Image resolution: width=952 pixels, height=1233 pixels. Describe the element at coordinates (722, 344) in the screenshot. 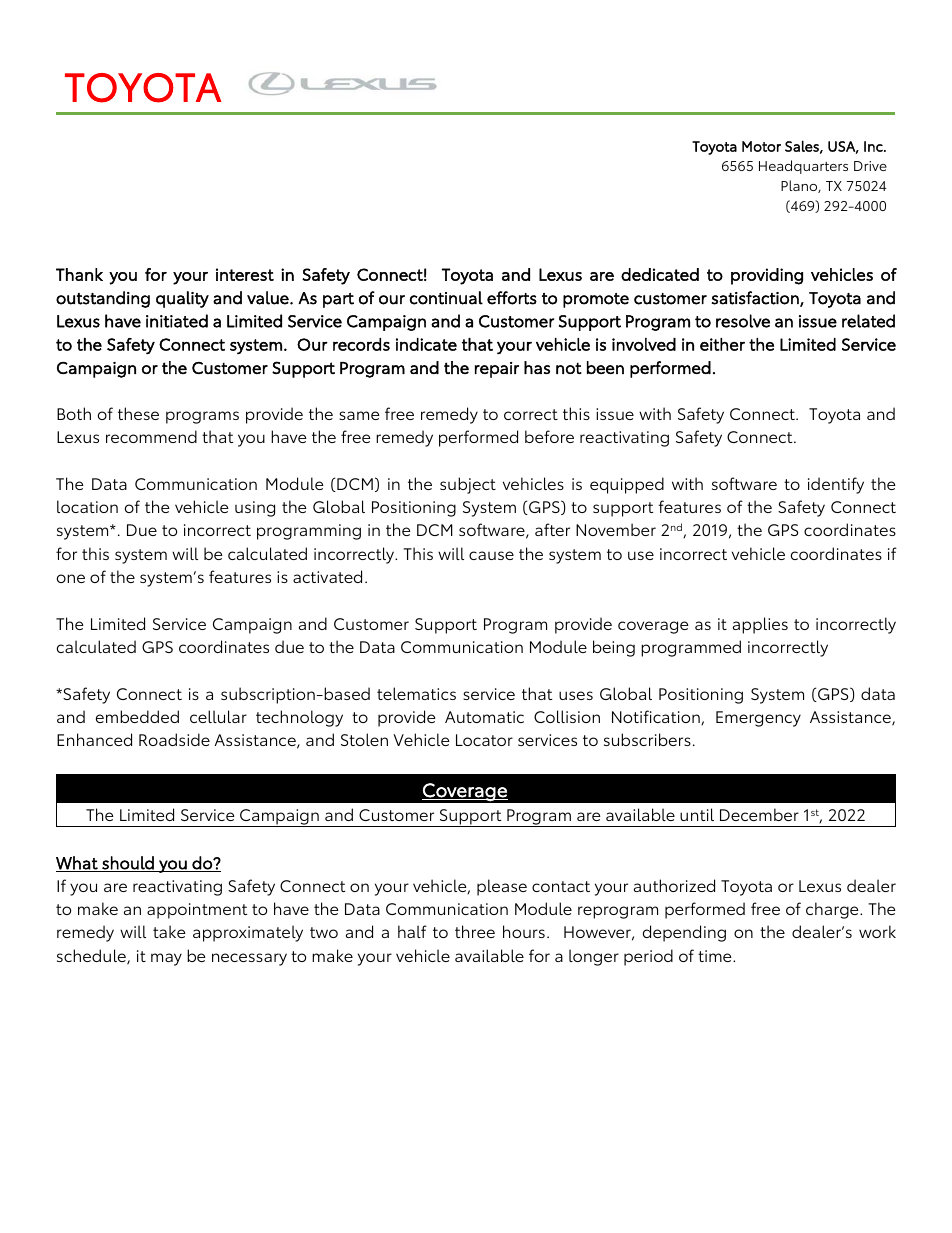

I see `either` at that location.
